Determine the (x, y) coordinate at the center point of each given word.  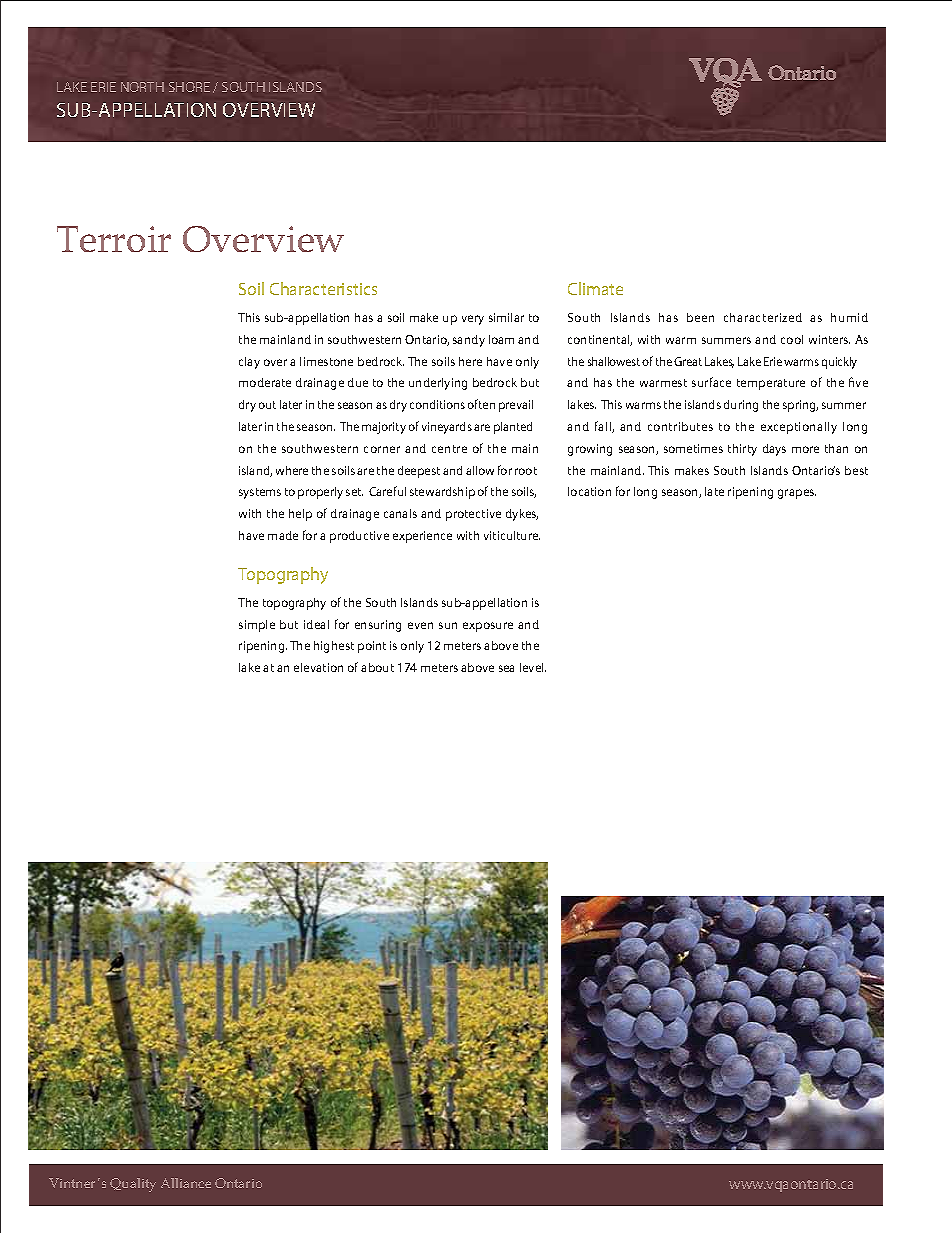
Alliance (186, 1183)
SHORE (189, 87)
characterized (763, 317)
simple (257, 626)
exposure (488, 627)
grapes (797, 494)
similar (506, 317)
